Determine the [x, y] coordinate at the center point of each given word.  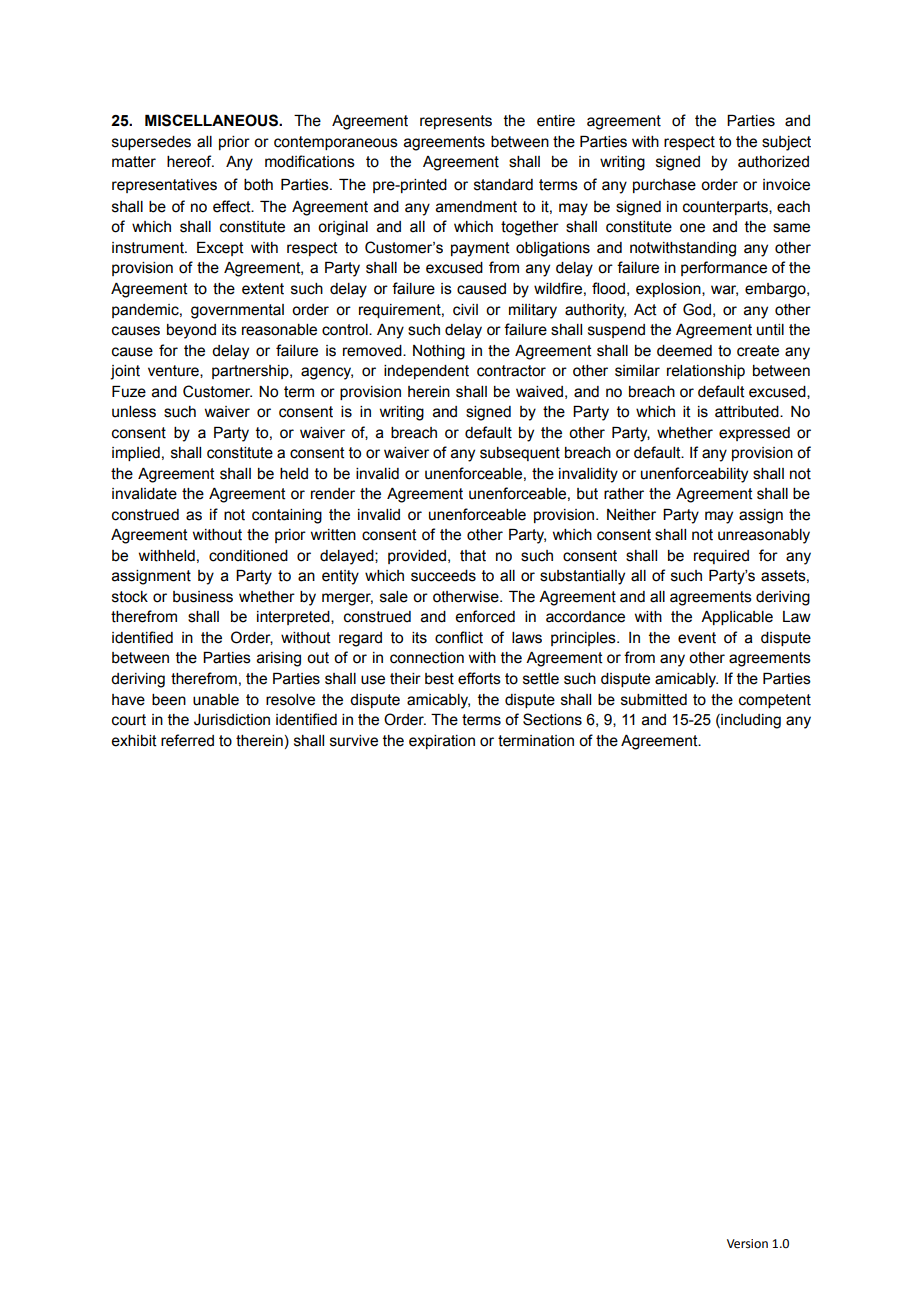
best [439, 679]
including [750, 721]
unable [216, 700]
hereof [190, 161]
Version [747, 1244]
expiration [442, 742]
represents [456, 122]
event [697, 638]
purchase [664, 186]
